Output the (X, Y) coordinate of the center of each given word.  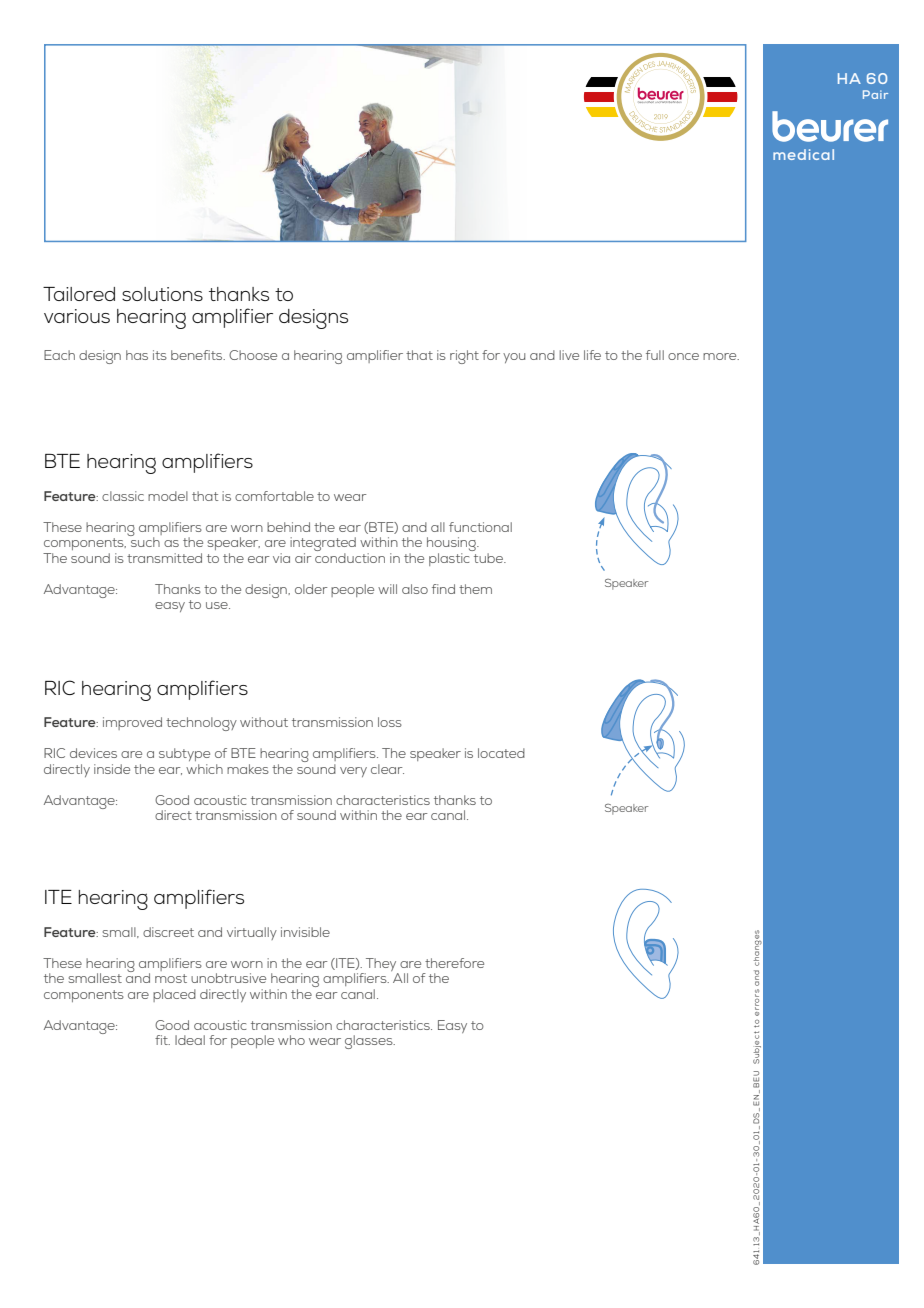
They (381, 964)
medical (803, 154)
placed (174, 995)
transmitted (164, 558)
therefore (454, 963)
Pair (875, 94)
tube (490, 558)
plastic (449, 559)
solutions (162, 294)
